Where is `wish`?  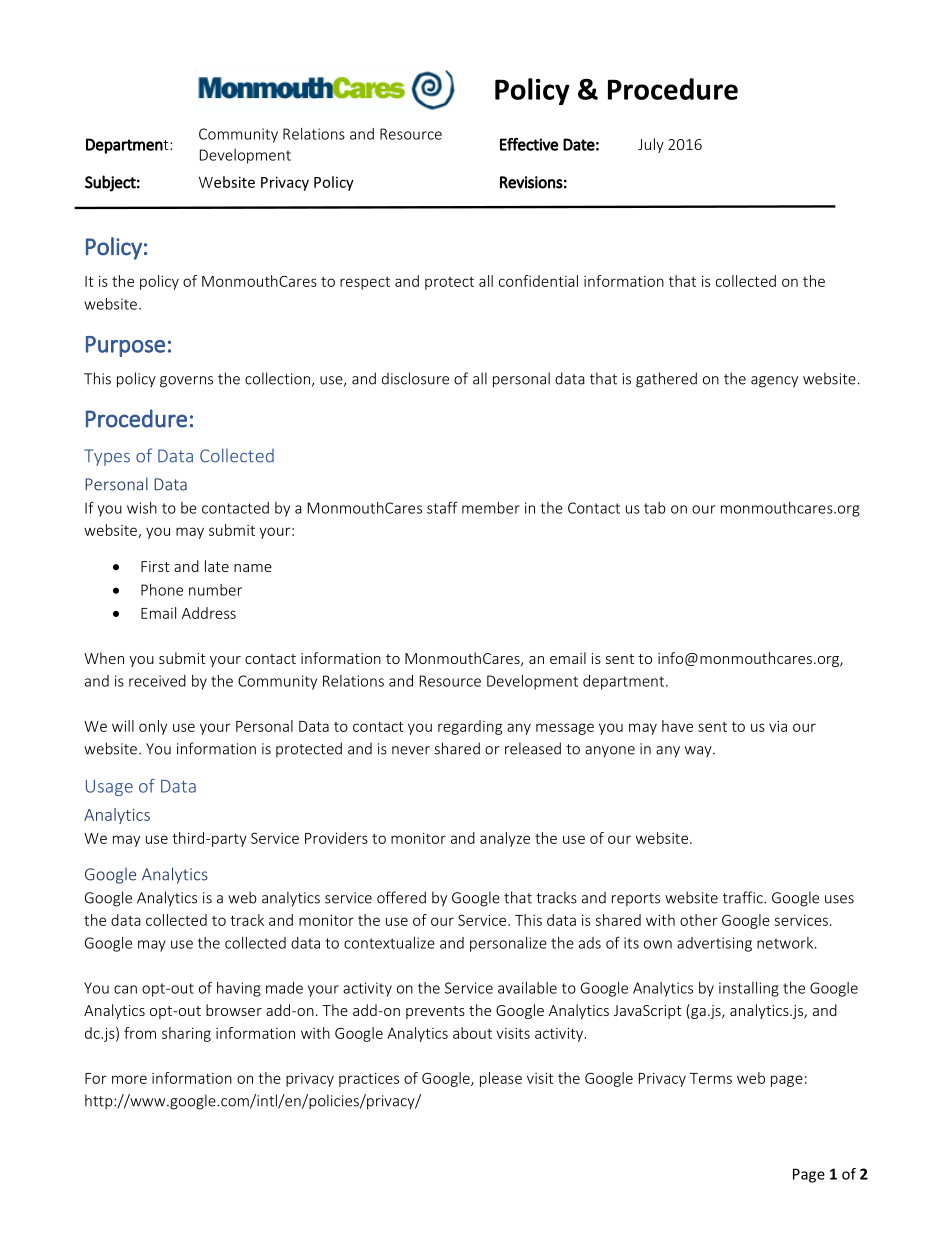
wish is located at coordinates (142, 508).
